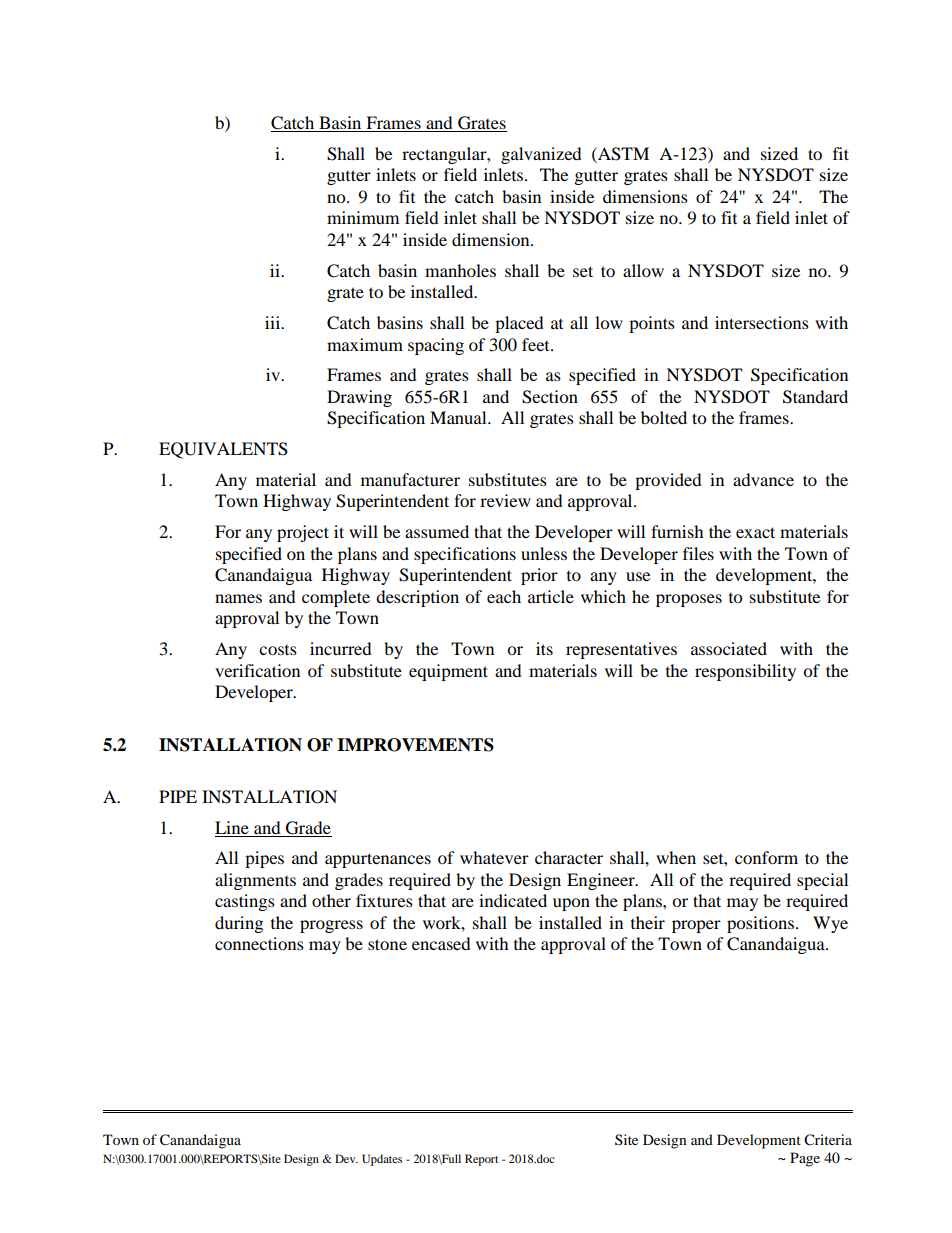 The width and height of the screenshot is (952, 1233). What do you see at coordinates (232, 827) in the screenshot?
I see `Line` at bounding box center [232, 827].
